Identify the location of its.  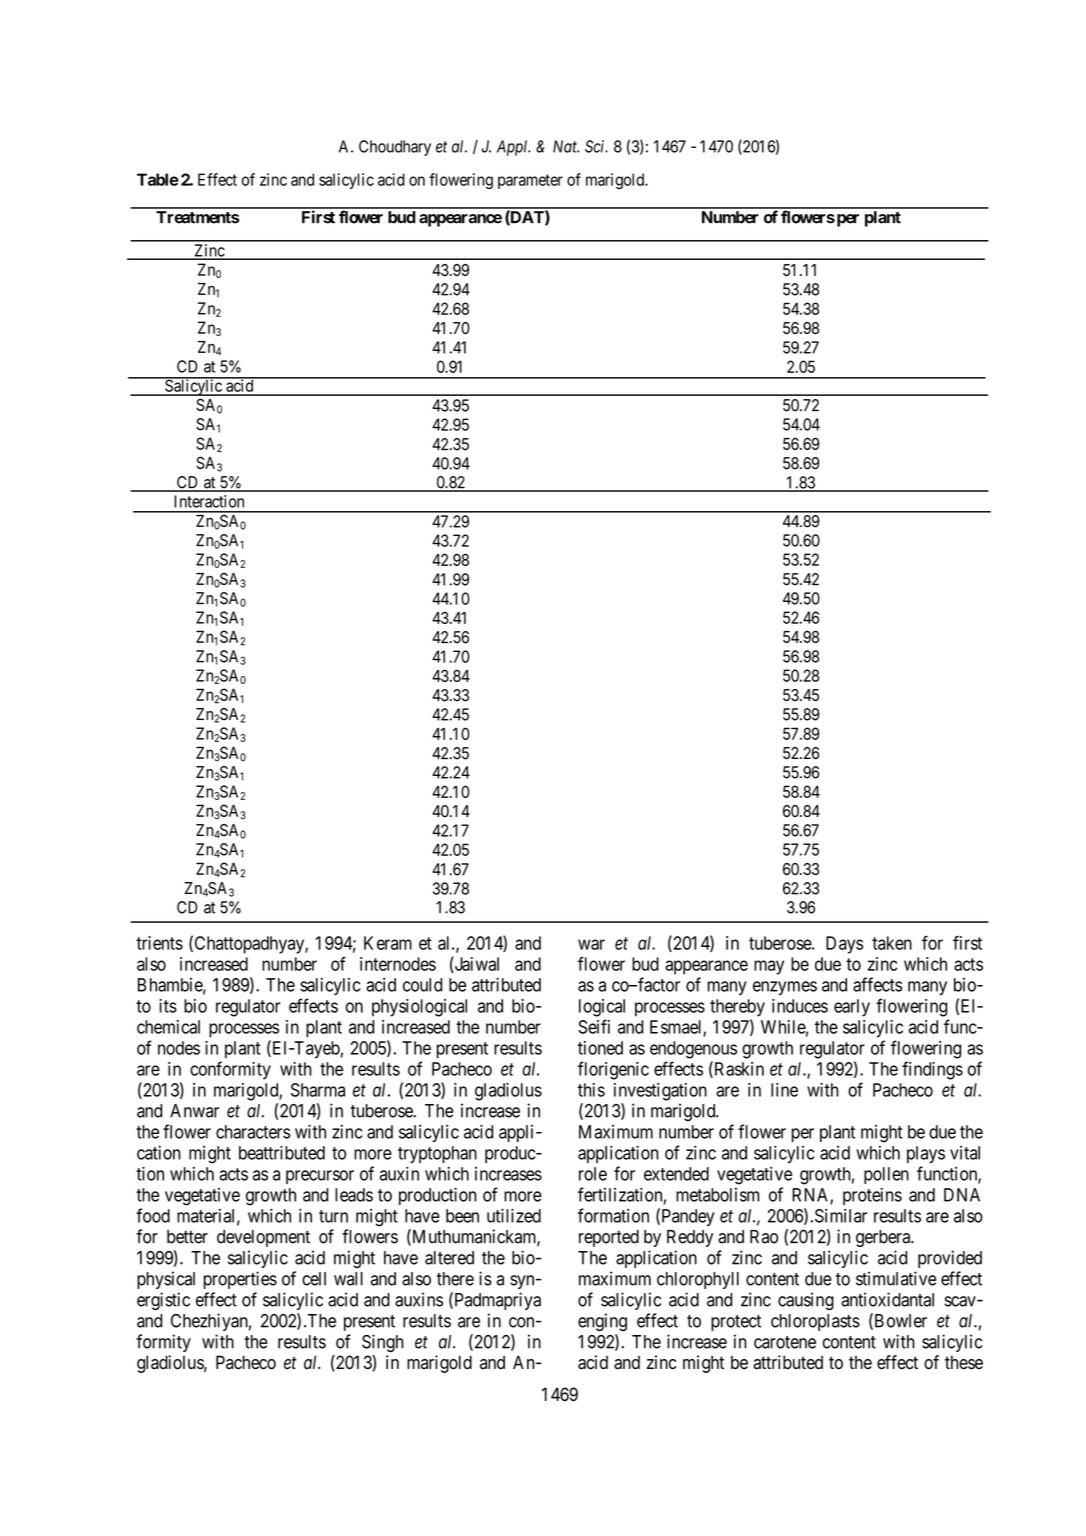
(168, 1006).
